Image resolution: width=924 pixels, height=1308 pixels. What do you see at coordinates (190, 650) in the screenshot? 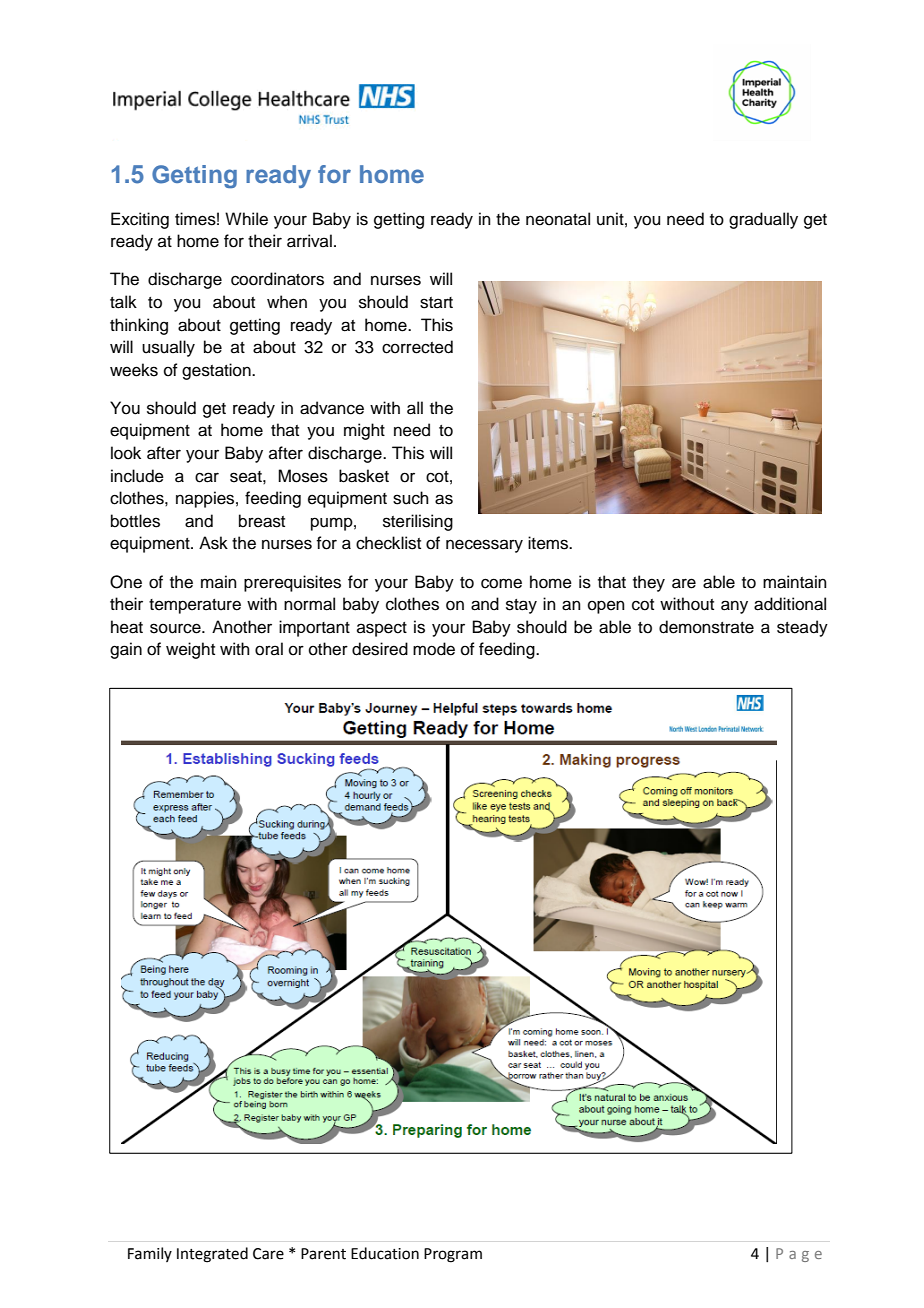
I see `weight` at bounding box center [190, 650].
